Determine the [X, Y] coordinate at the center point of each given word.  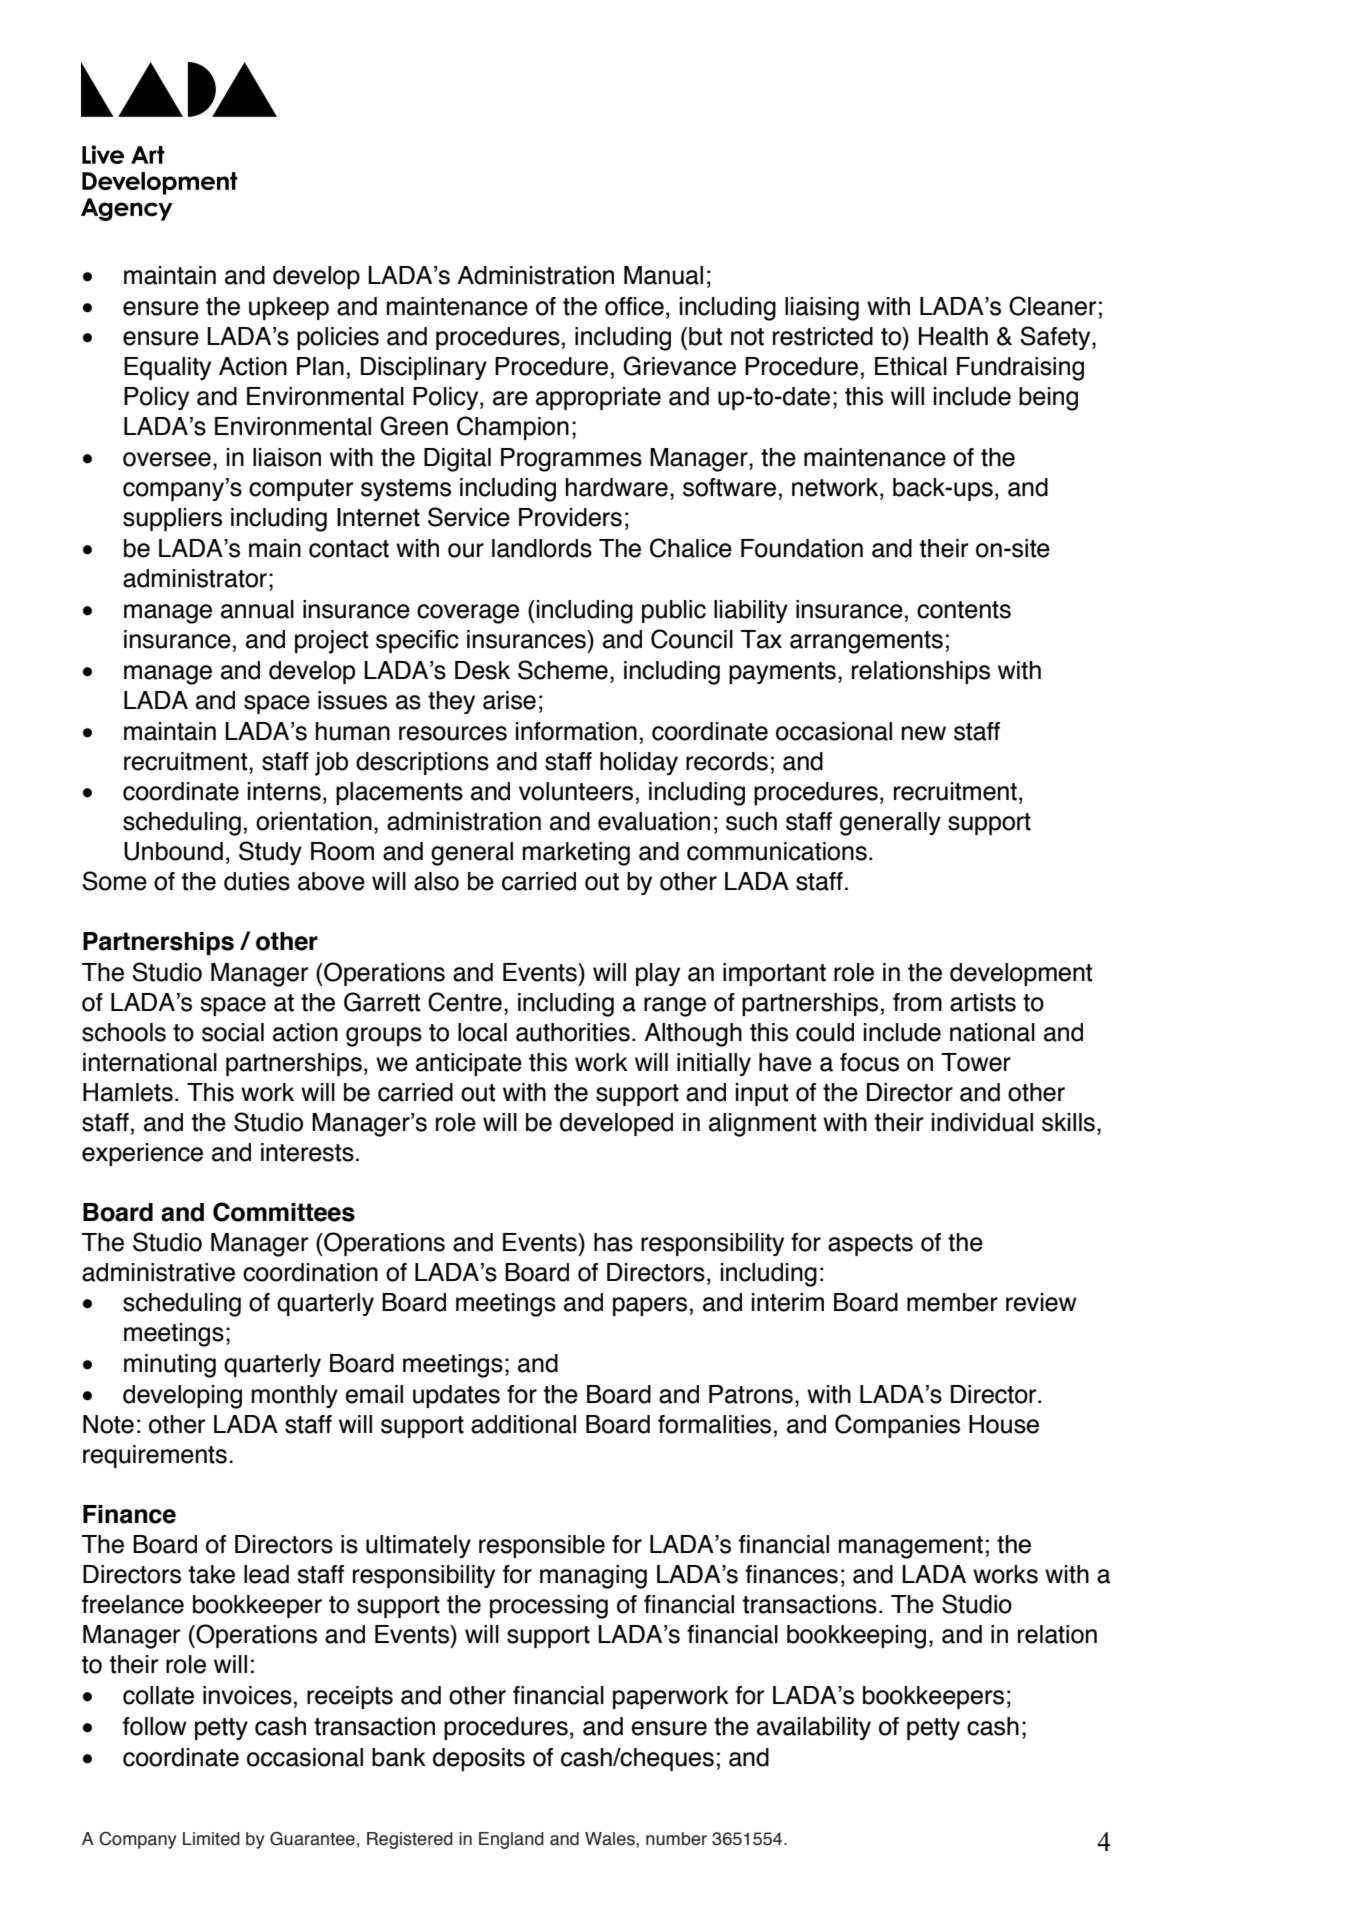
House [1004, 1424]
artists [983, 1002]
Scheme [563, 670]
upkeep [289, 308]
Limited [211, 1839]
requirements [155, 1456]
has [613, 1242]
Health [953, 336]
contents [964, 610]
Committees [284, 1212]
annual [257, 609]
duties [257, 881]
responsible [542, 1546]
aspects [870, 1245]
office [634, 306]
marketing [576, 854]
